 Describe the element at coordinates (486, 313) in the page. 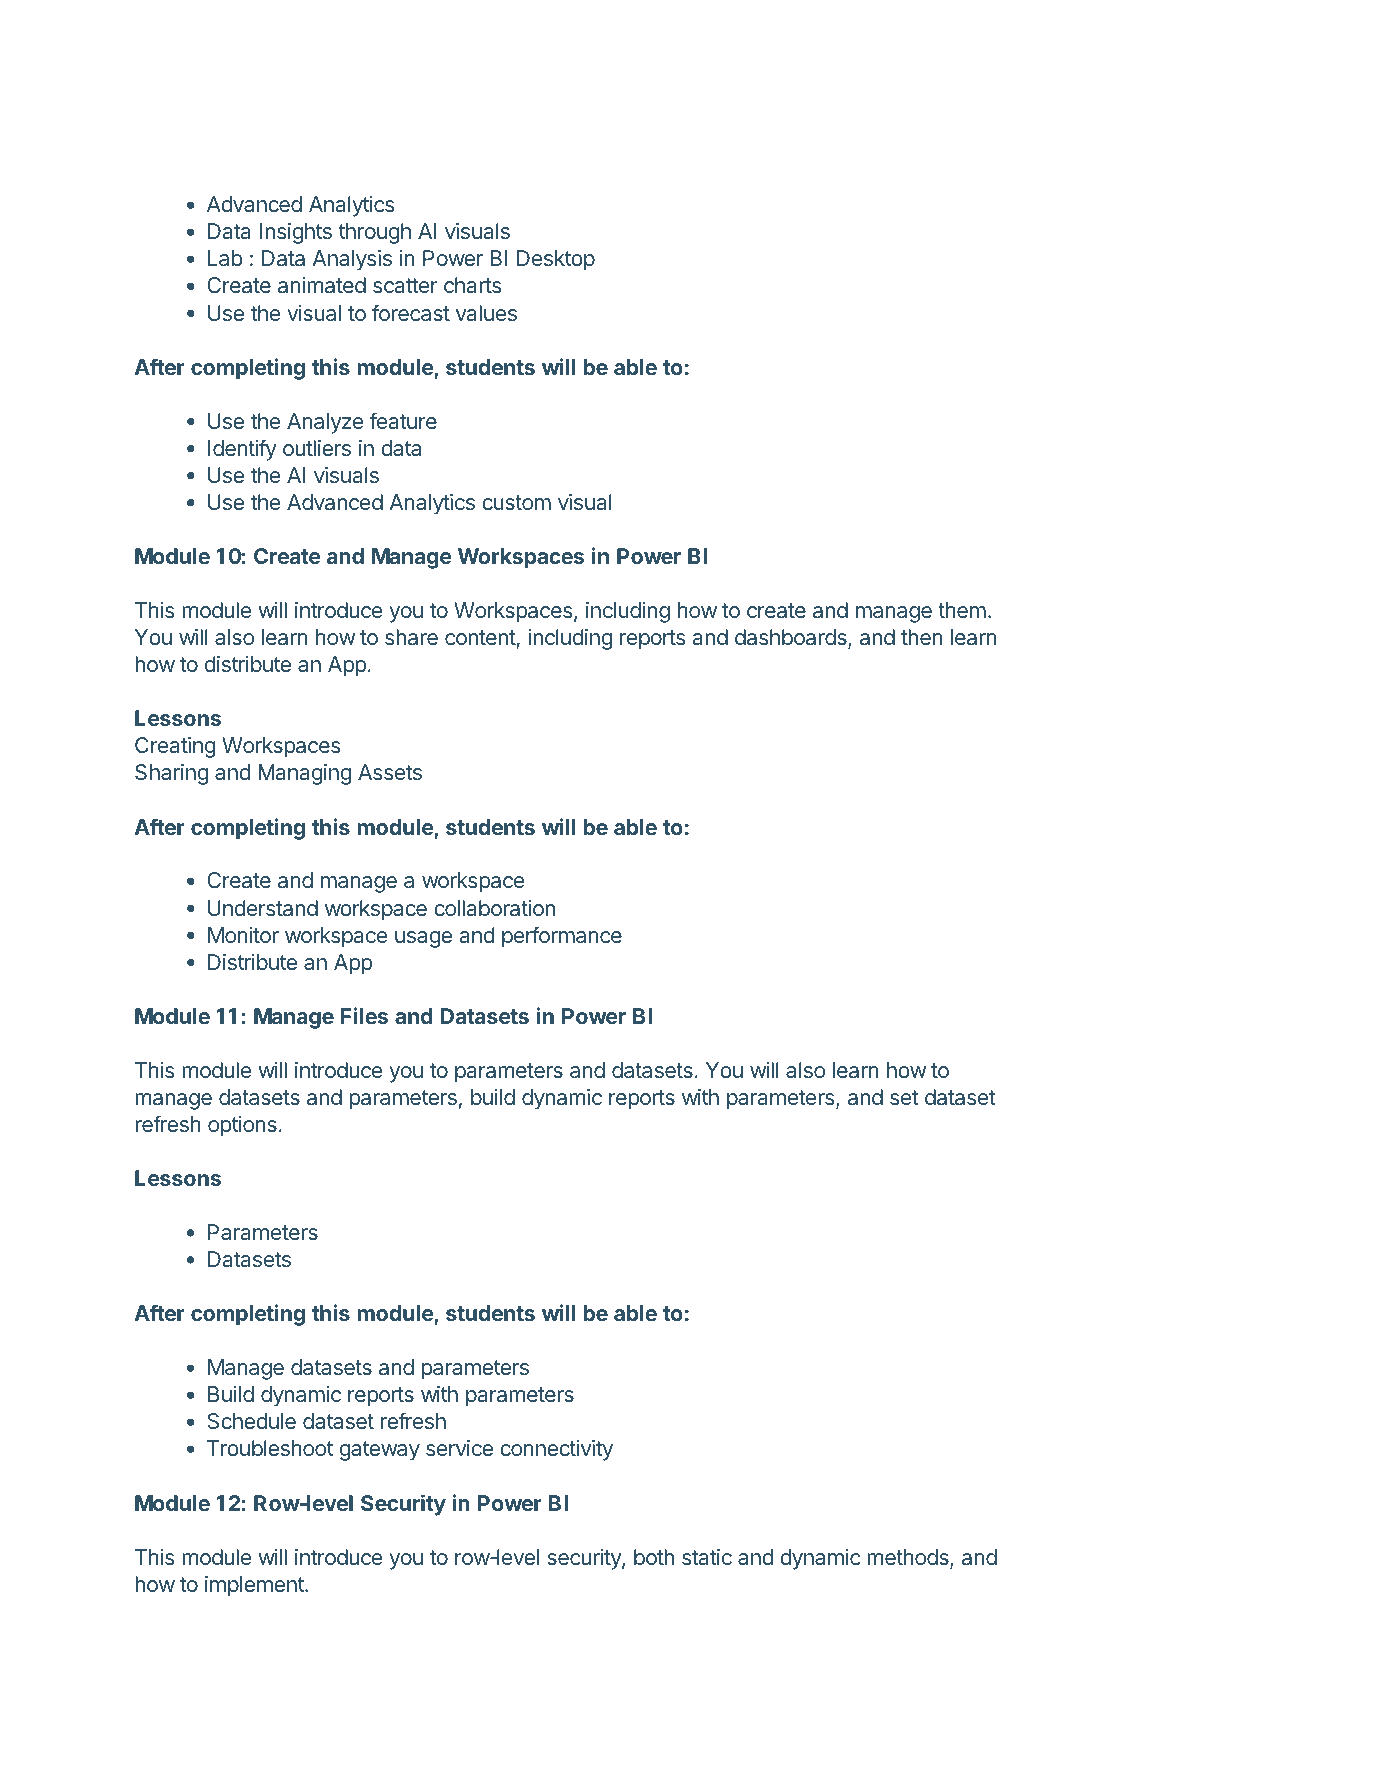

I see `values` at that location.
